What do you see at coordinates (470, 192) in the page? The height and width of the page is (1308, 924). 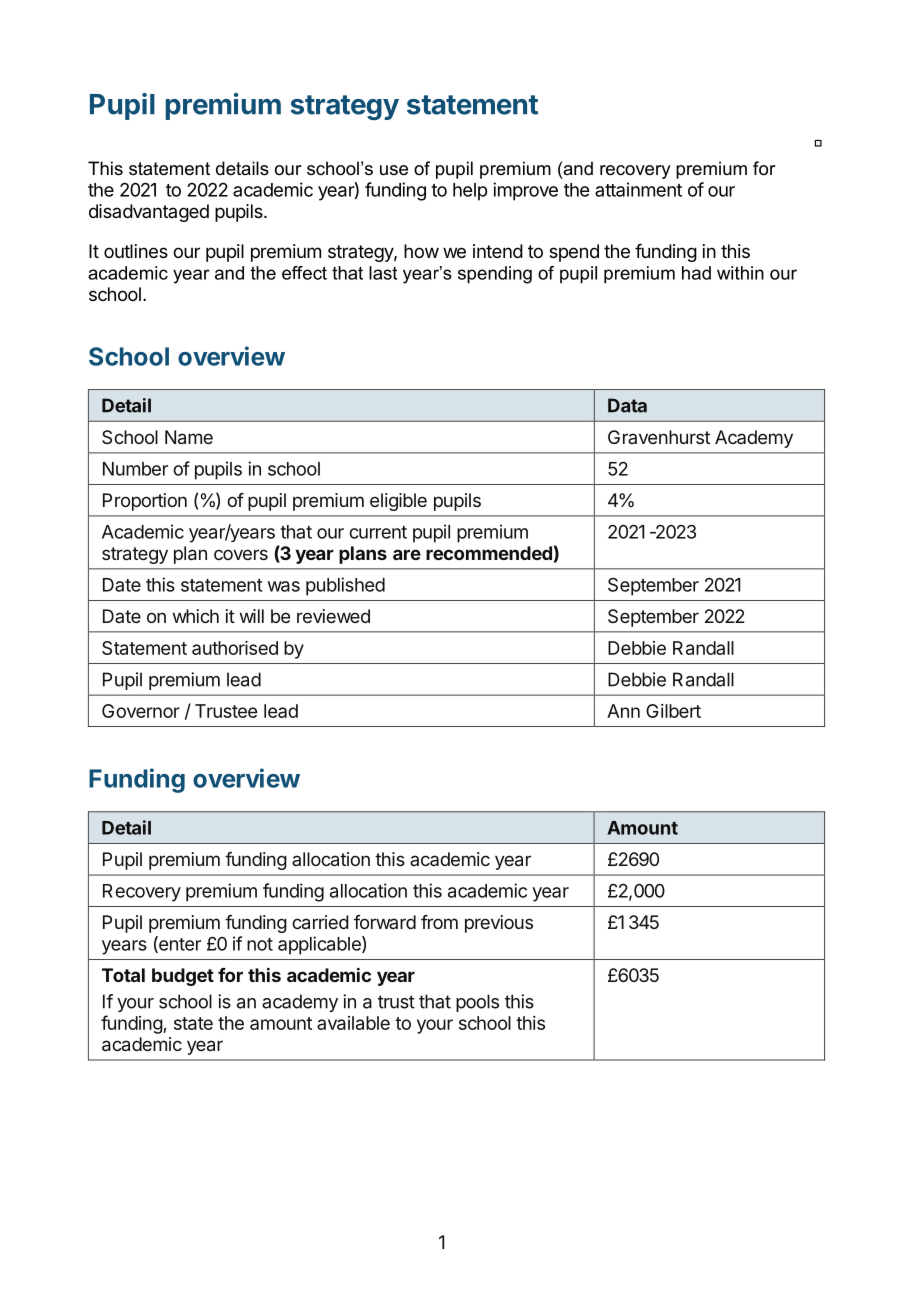 I see `help` at bounding box center [470, 192].
